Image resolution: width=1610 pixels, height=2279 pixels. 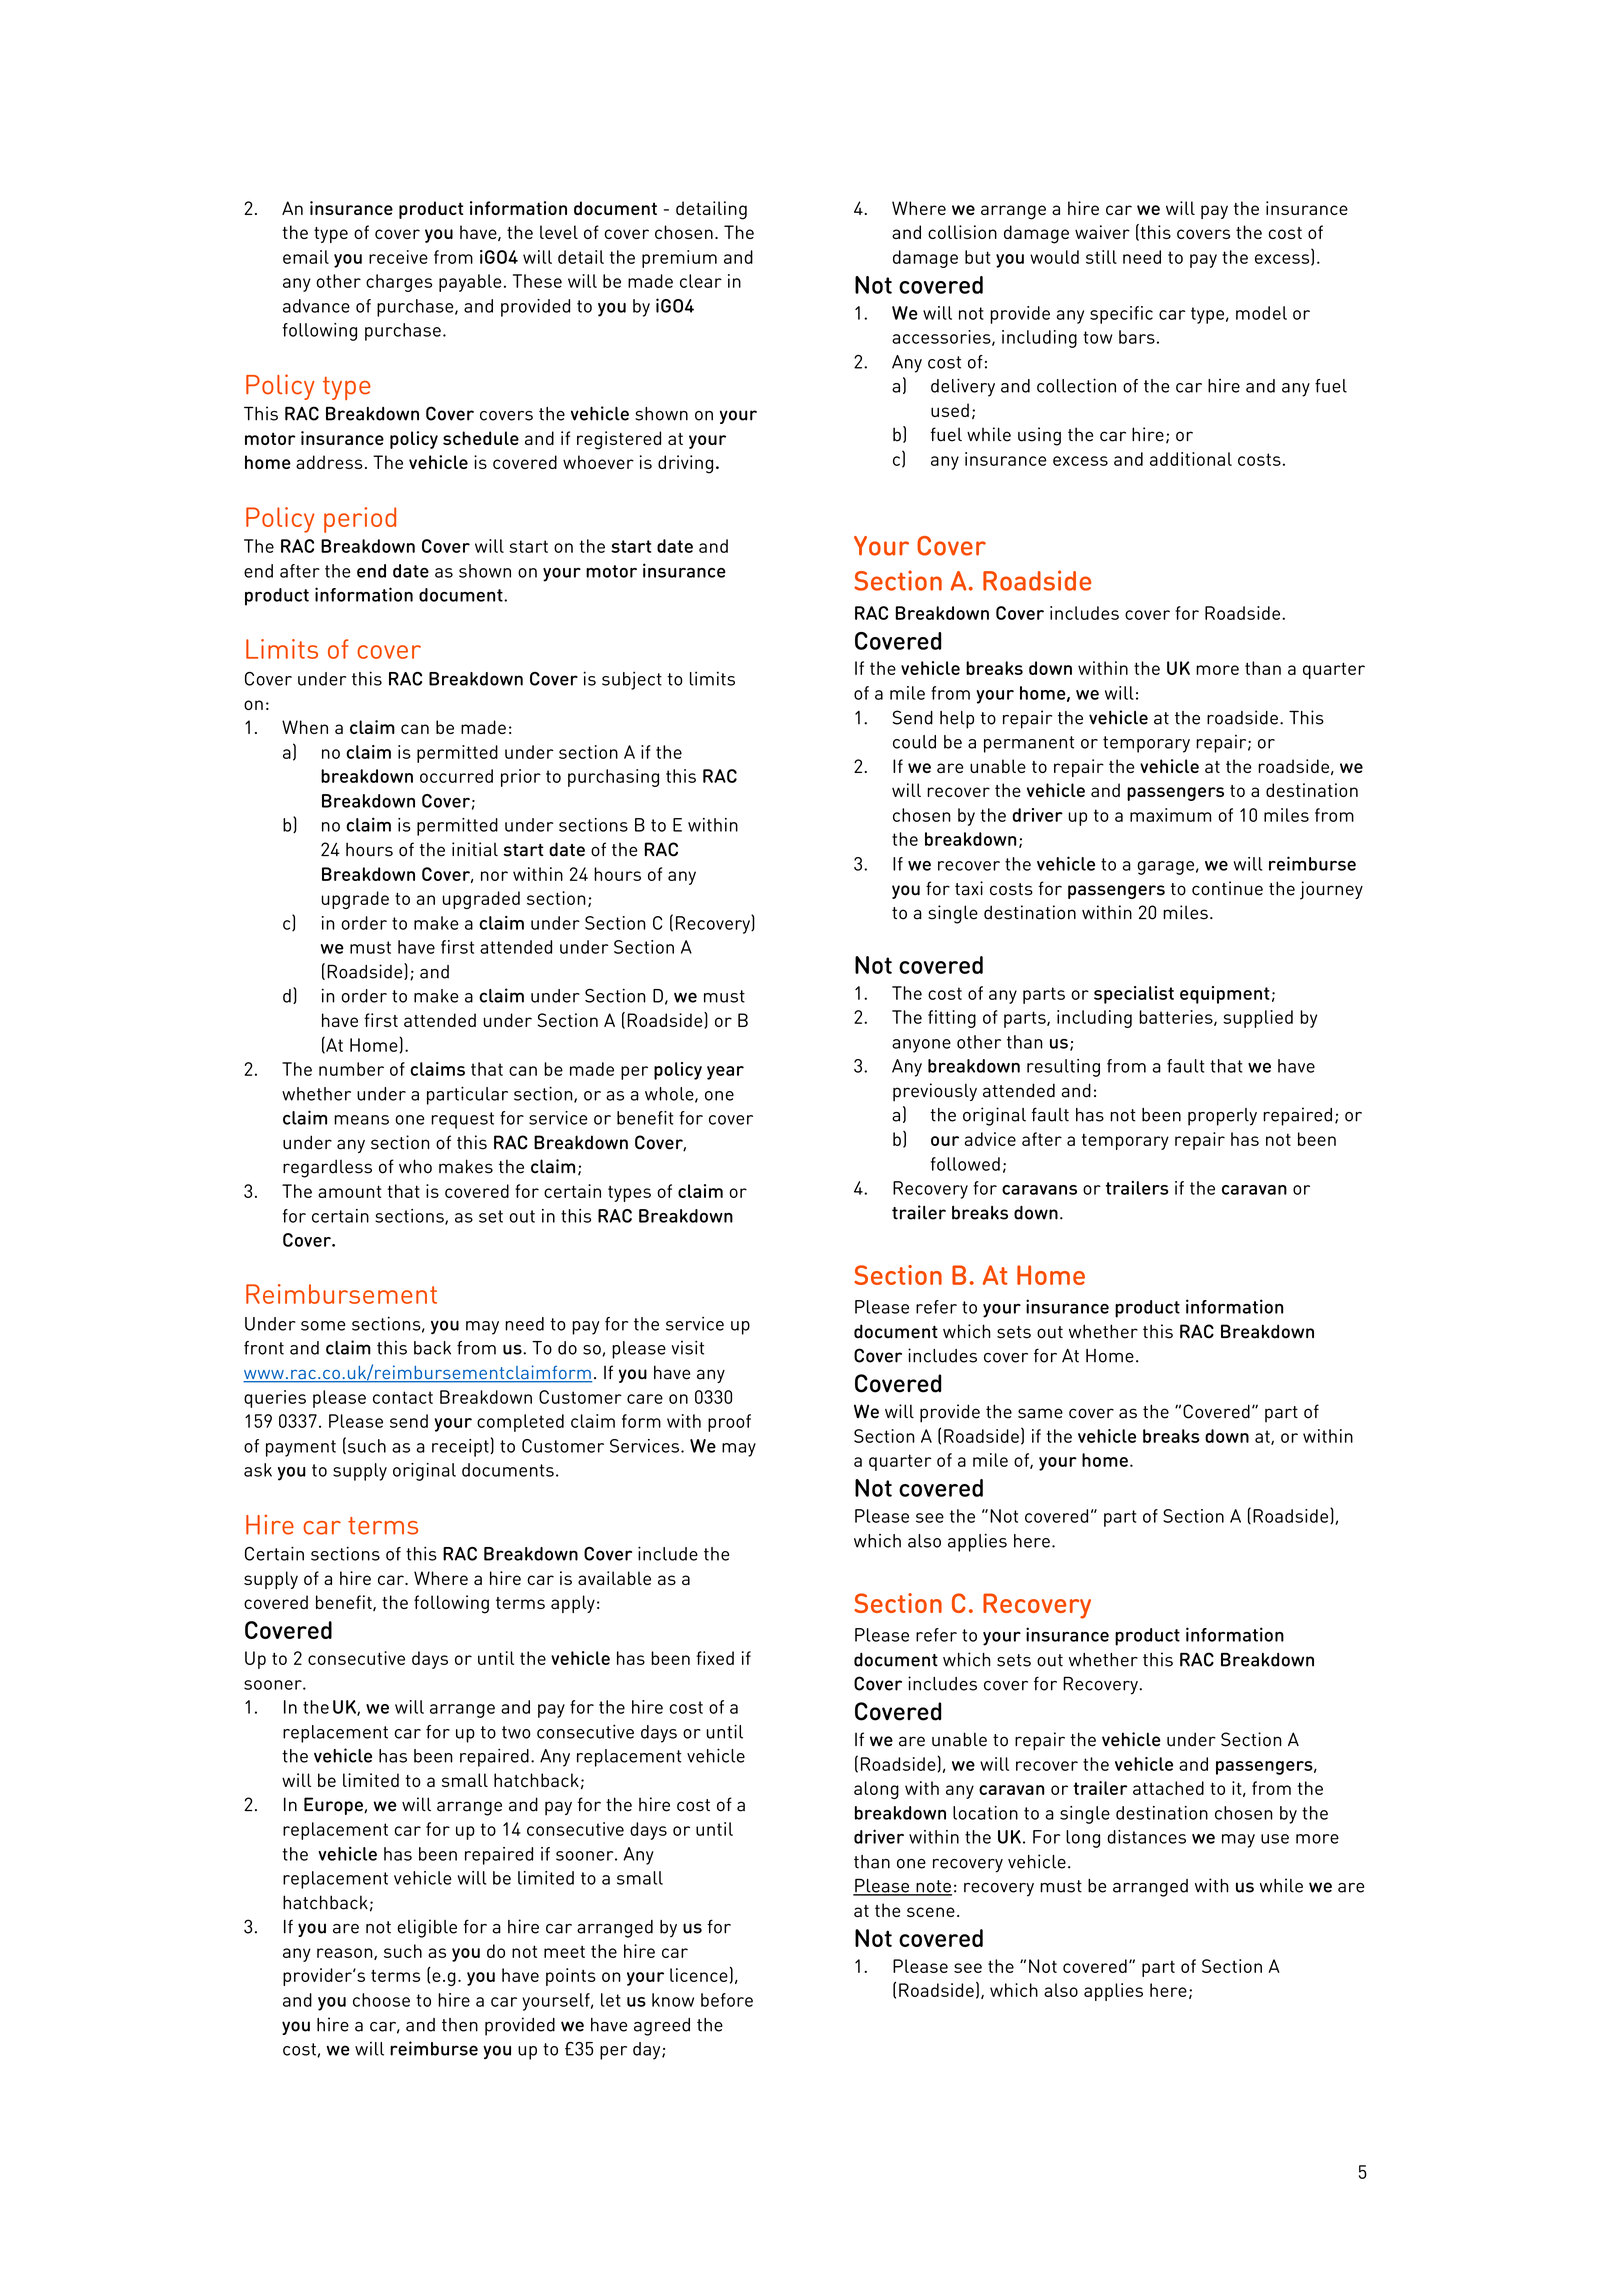 I want to click on model, so click(x=1261, y=313).
